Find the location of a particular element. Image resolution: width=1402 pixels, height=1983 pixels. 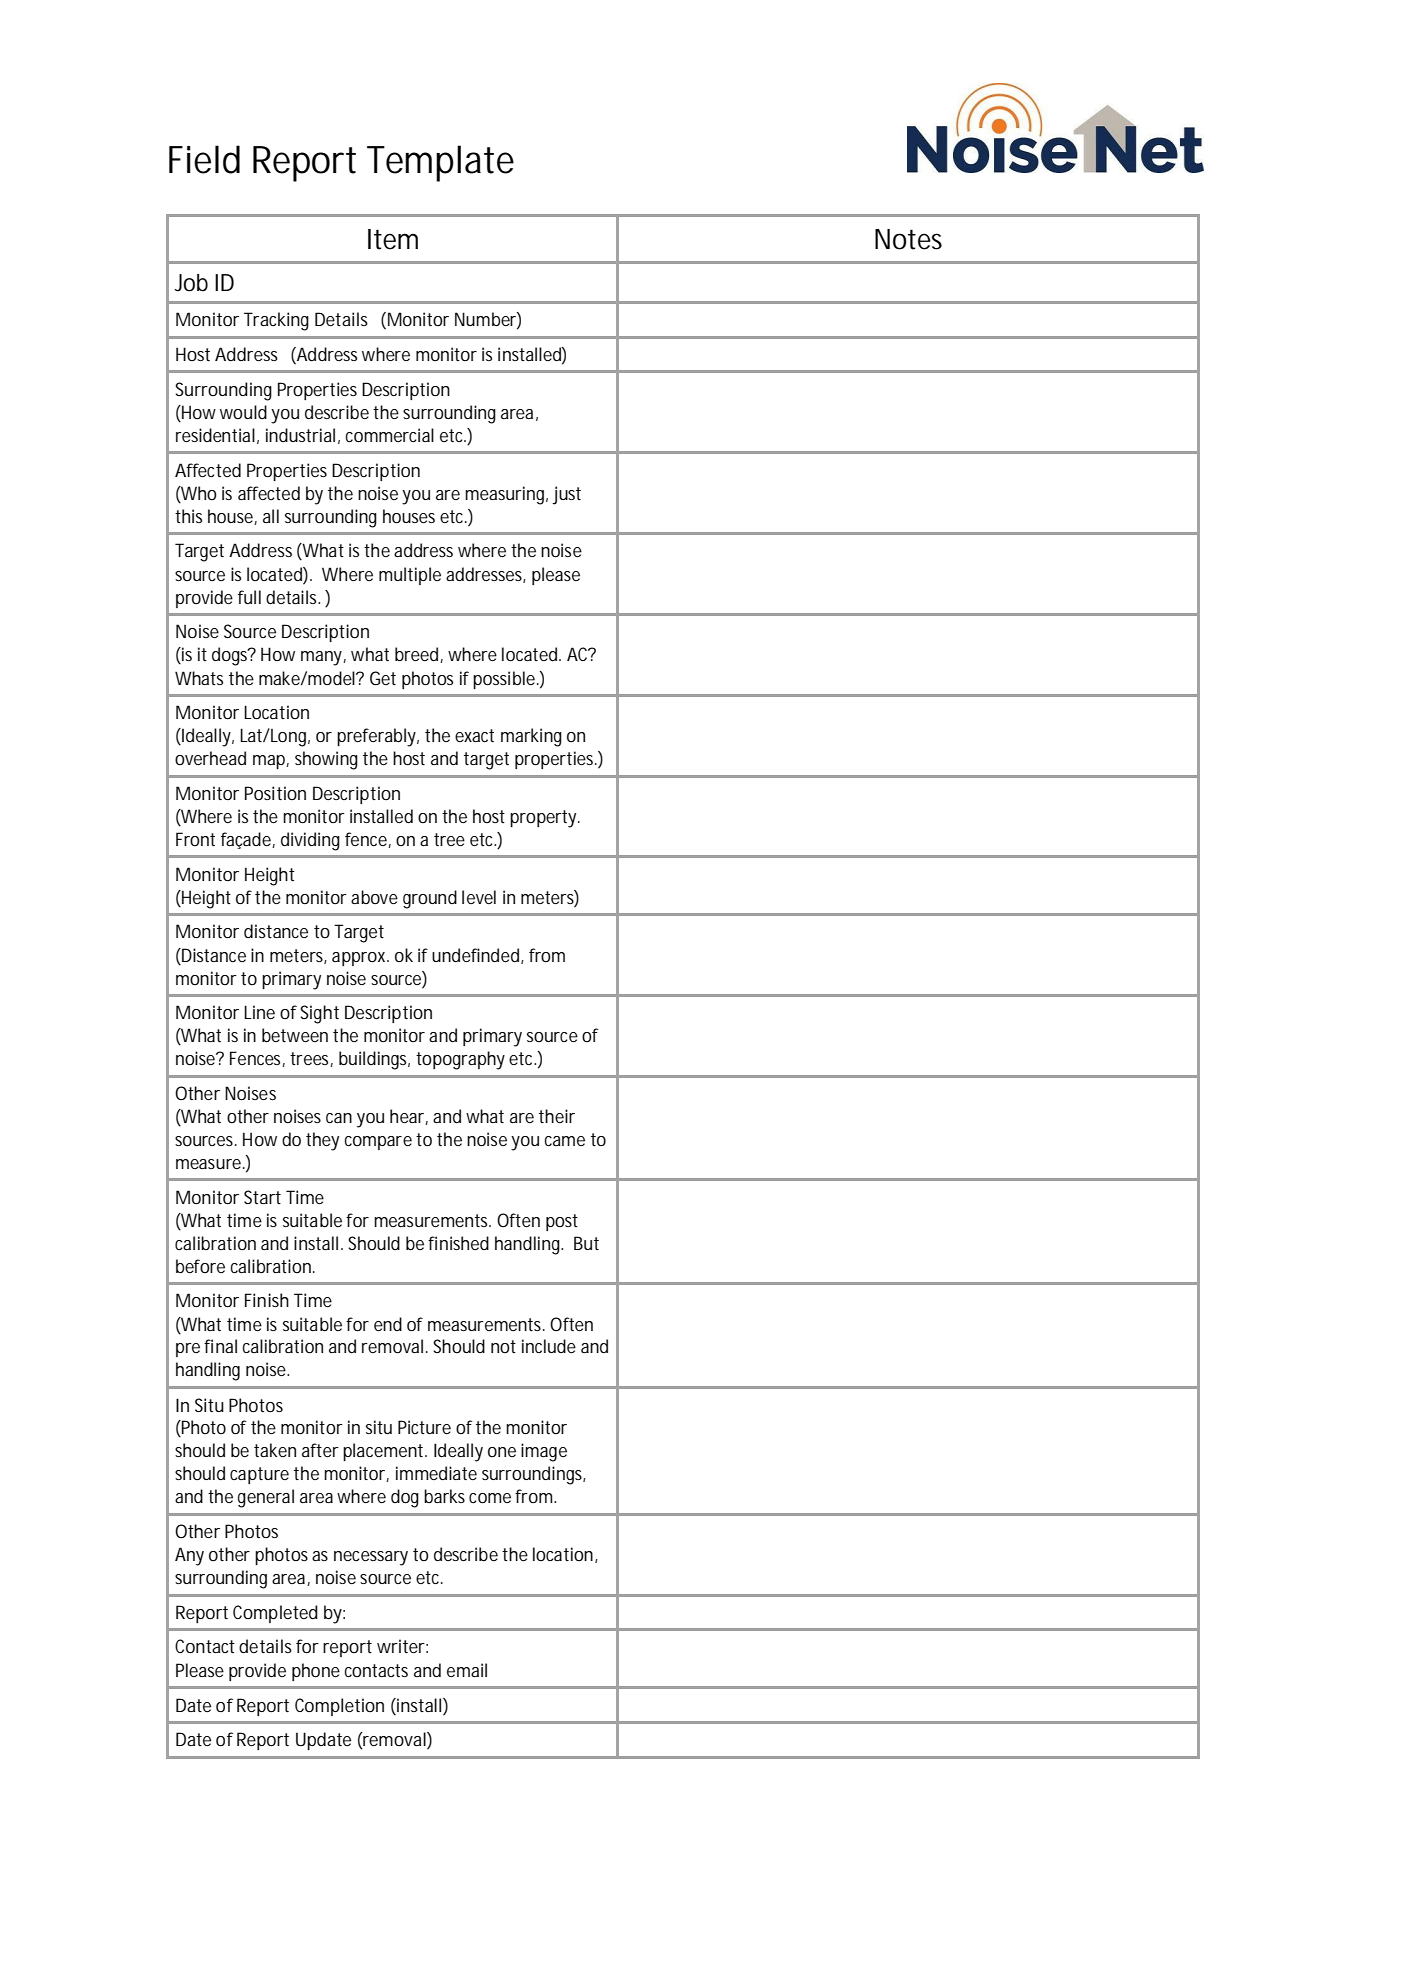

phone is located at coordinates (316, 1672).
